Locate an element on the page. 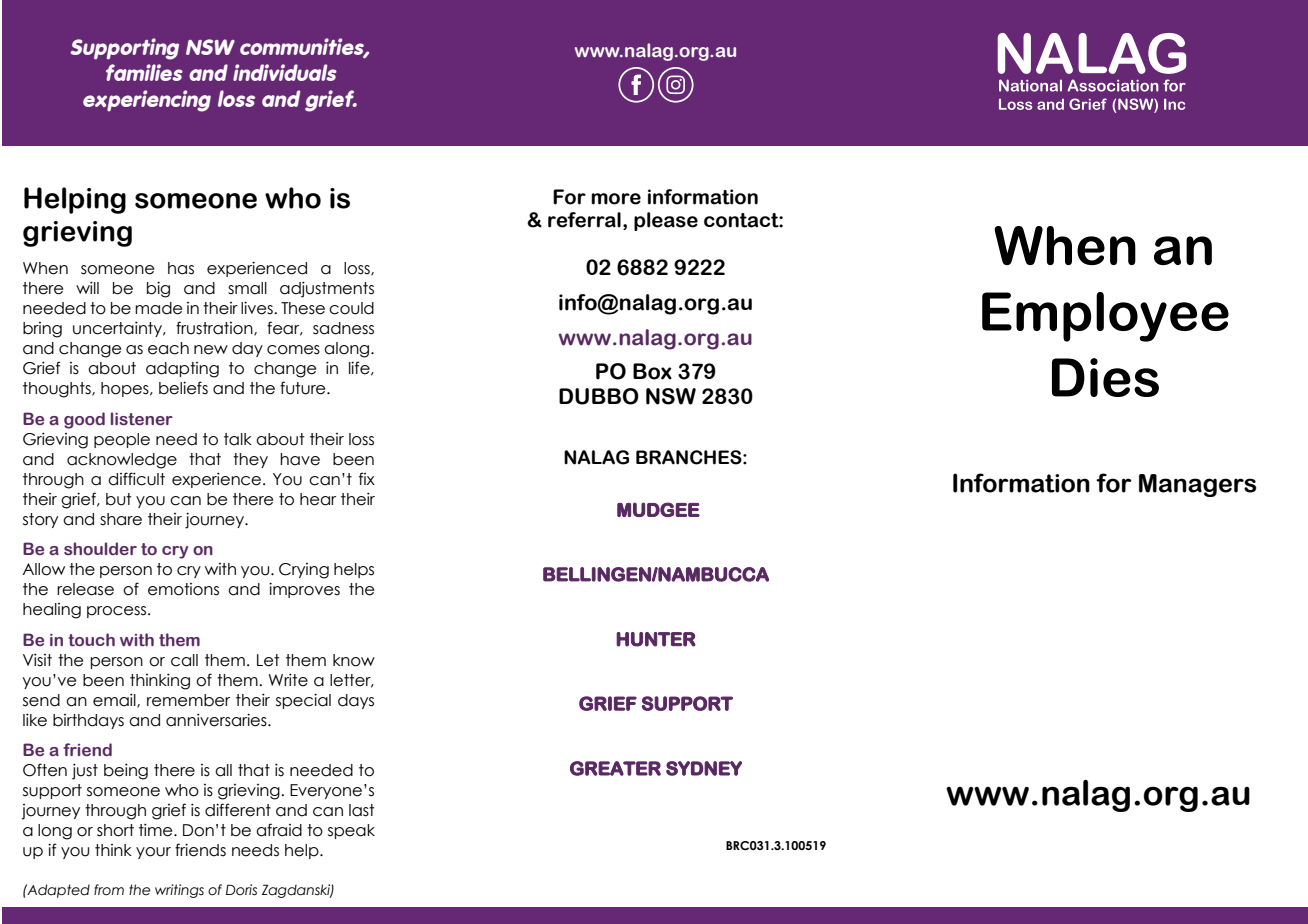  please is located at coordinates (666, 221).
